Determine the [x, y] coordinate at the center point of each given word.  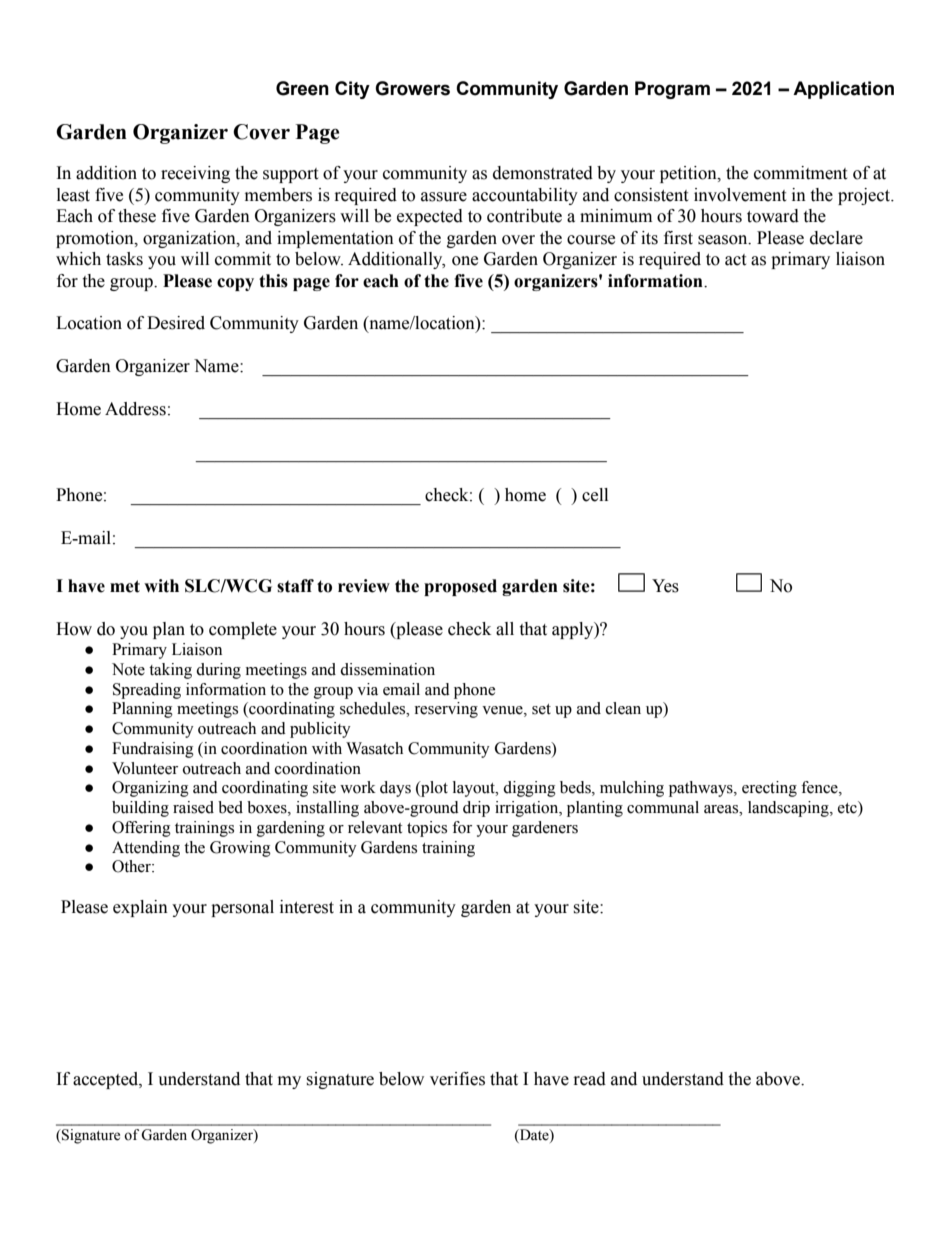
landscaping [789, 809]
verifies [457, 1079]
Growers [412, 88]
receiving [195, 174]
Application [843, 90]
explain [140, 908]
